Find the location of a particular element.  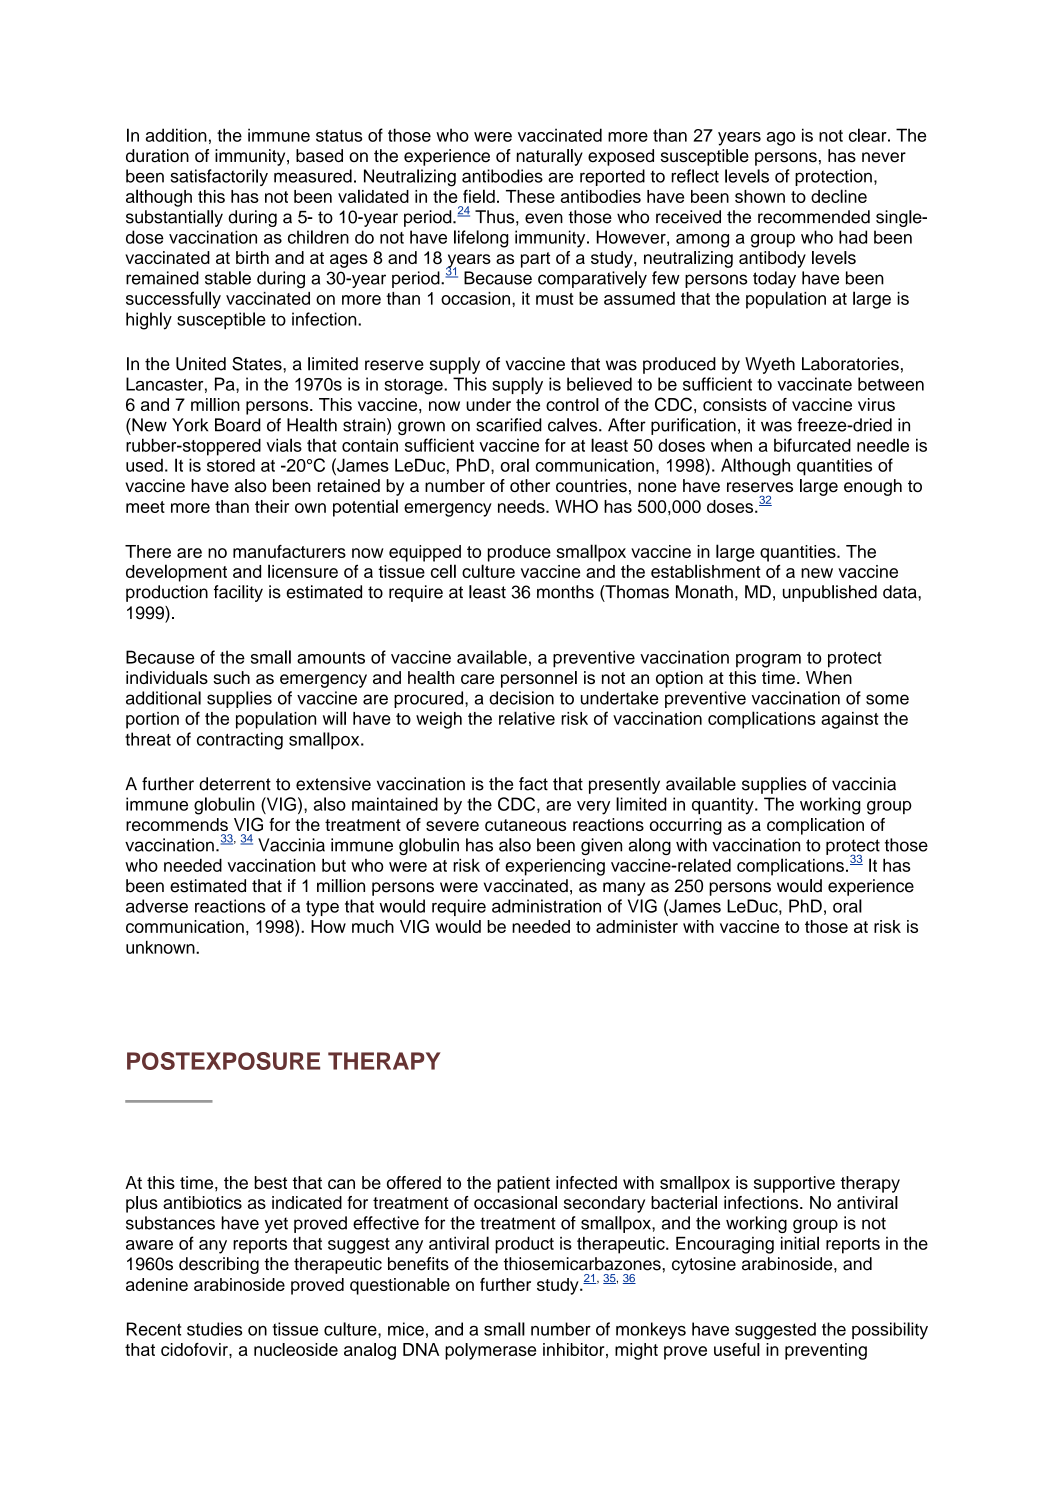

duration is located at coordinates (157, 156).
